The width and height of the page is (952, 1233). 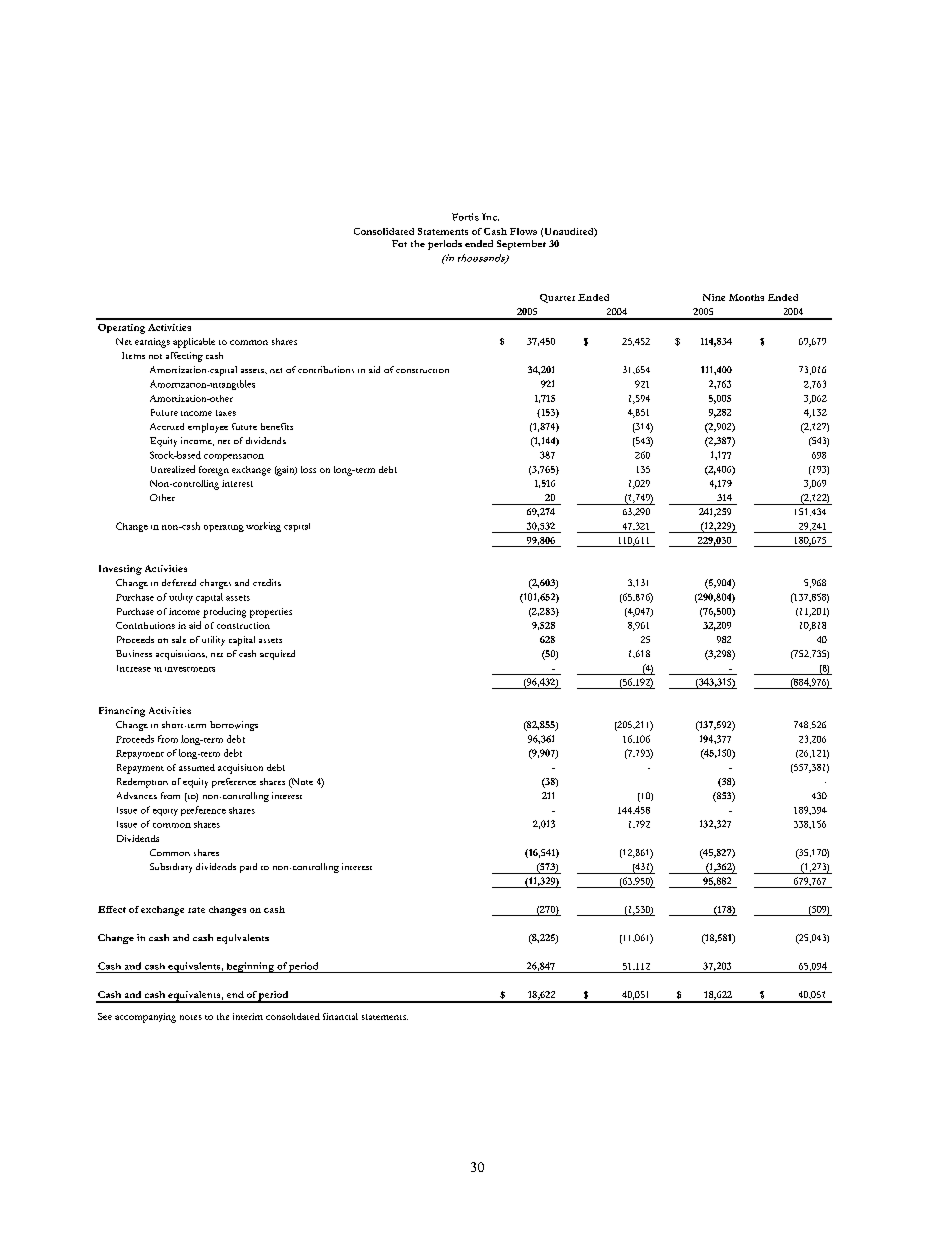 I want to click on applicable, so click(x=194, y=343).
